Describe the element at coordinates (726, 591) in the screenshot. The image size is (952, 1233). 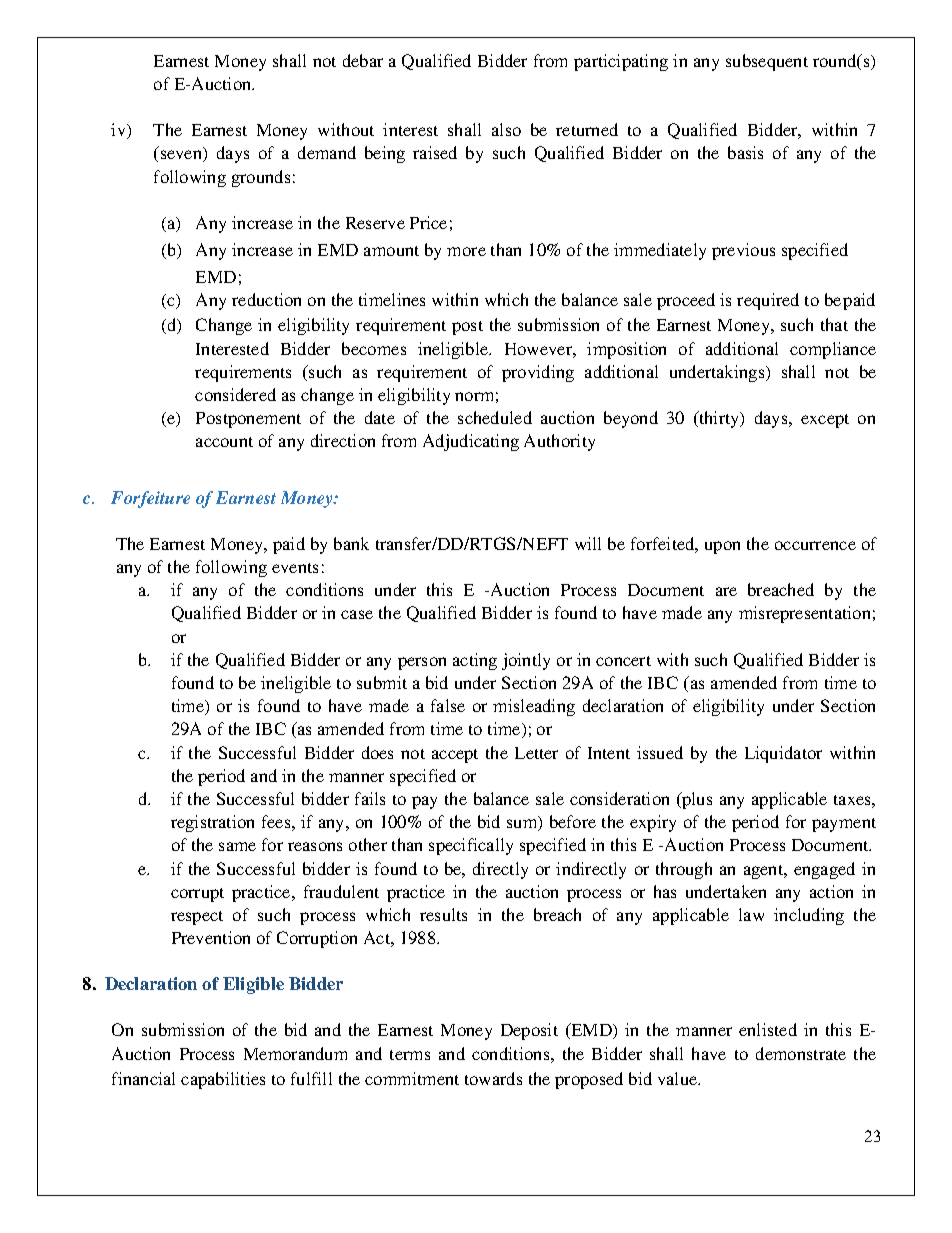
I see `are` at that location.
